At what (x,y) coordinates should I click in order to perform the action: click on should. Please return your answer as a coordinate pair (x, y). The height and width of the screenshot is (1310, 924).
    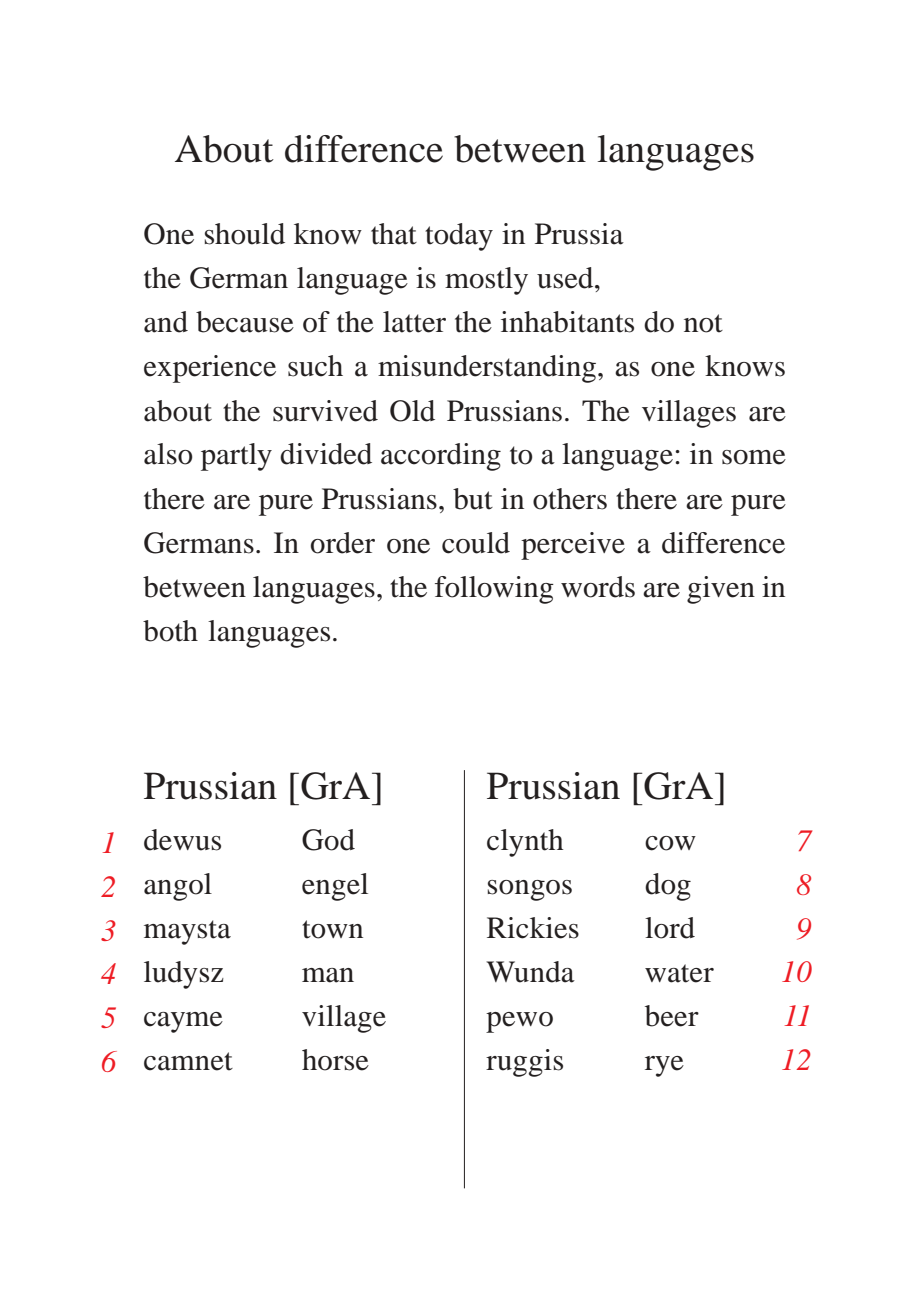
    Looking at the image, I should click on (245, 234).
